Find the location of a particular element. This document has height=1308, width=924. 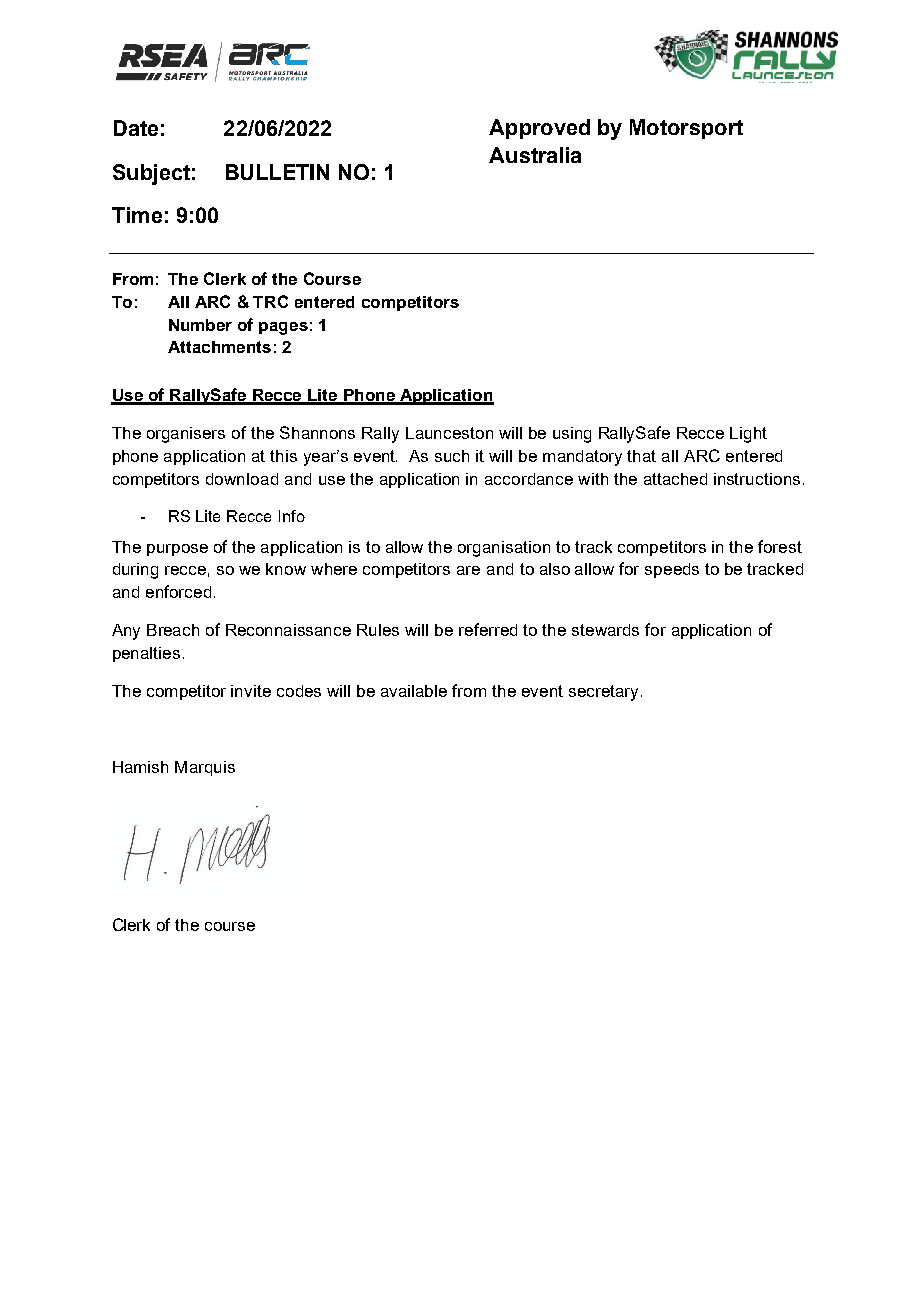

Australia is located at coordinates (535, 155).
